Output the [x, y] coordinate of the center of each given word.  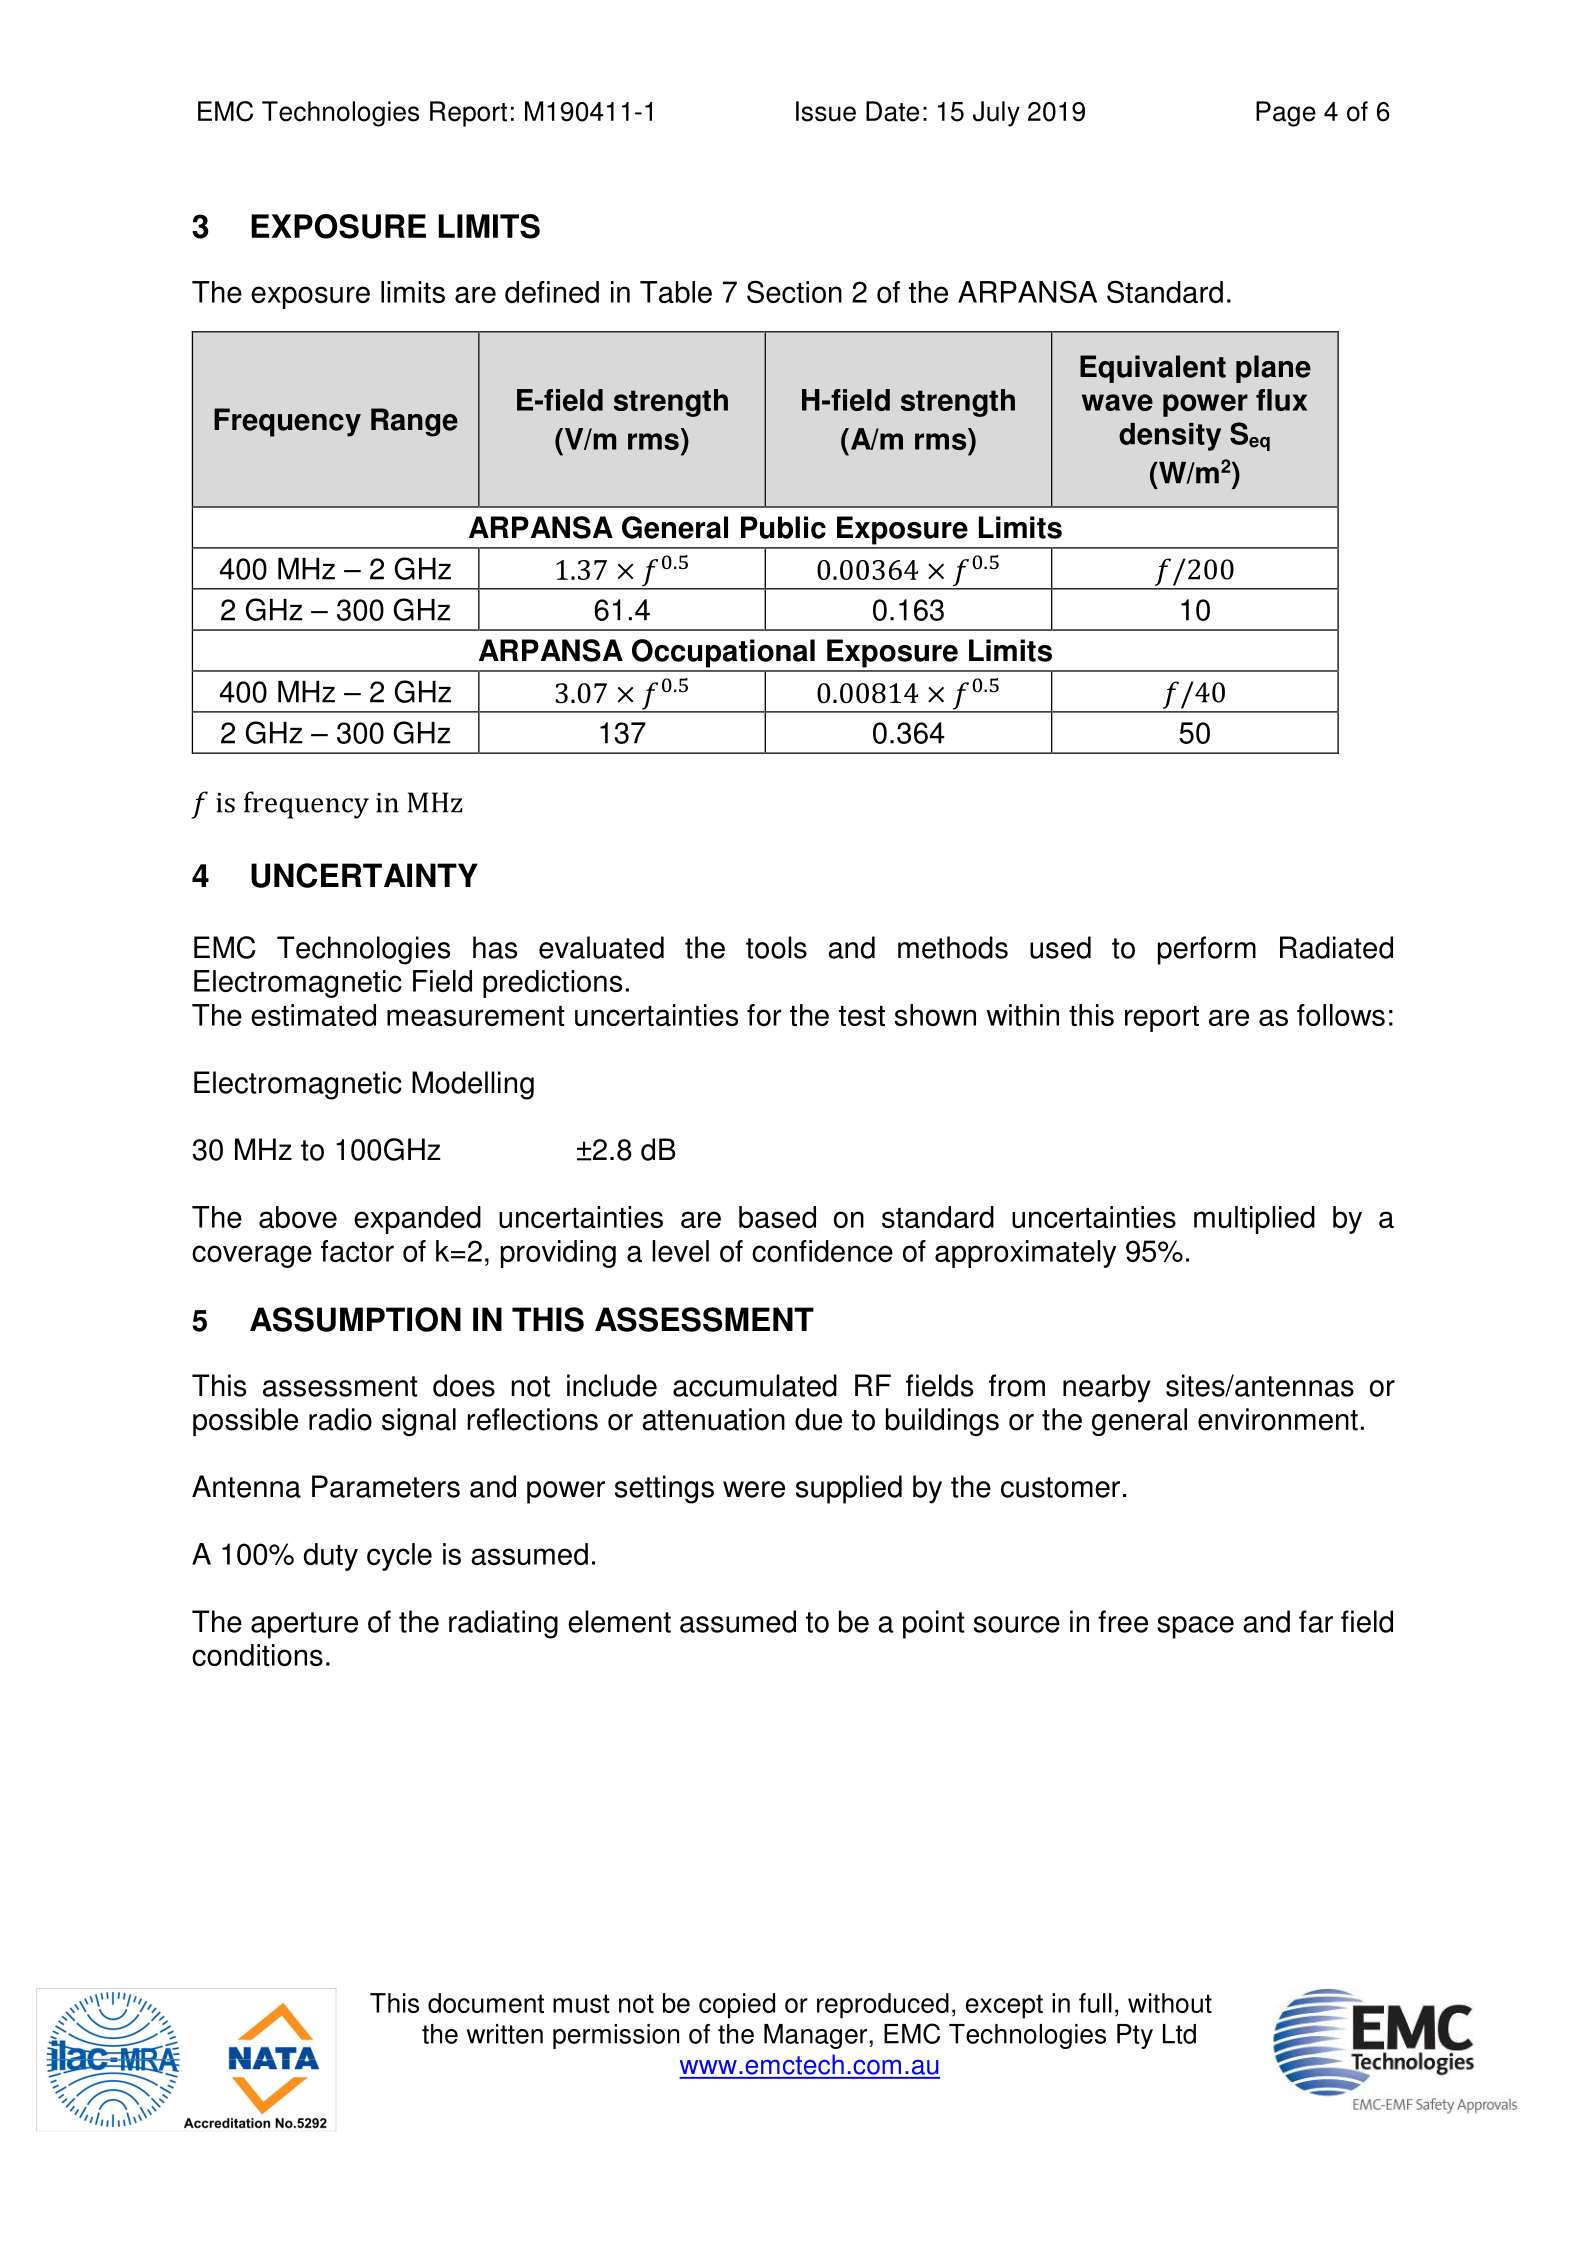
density [1170, 437]
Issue [826, 111]
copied [737, 2006]
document [486, 2003]
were [754, 1489]
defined [552, 292]
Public [783, 527]
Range [414, 422]
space [1195, 1627]
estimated [313, 1015]
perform [1207, 950]
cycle [399, 1557]
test [862, 1016]
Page [1286, 114]
